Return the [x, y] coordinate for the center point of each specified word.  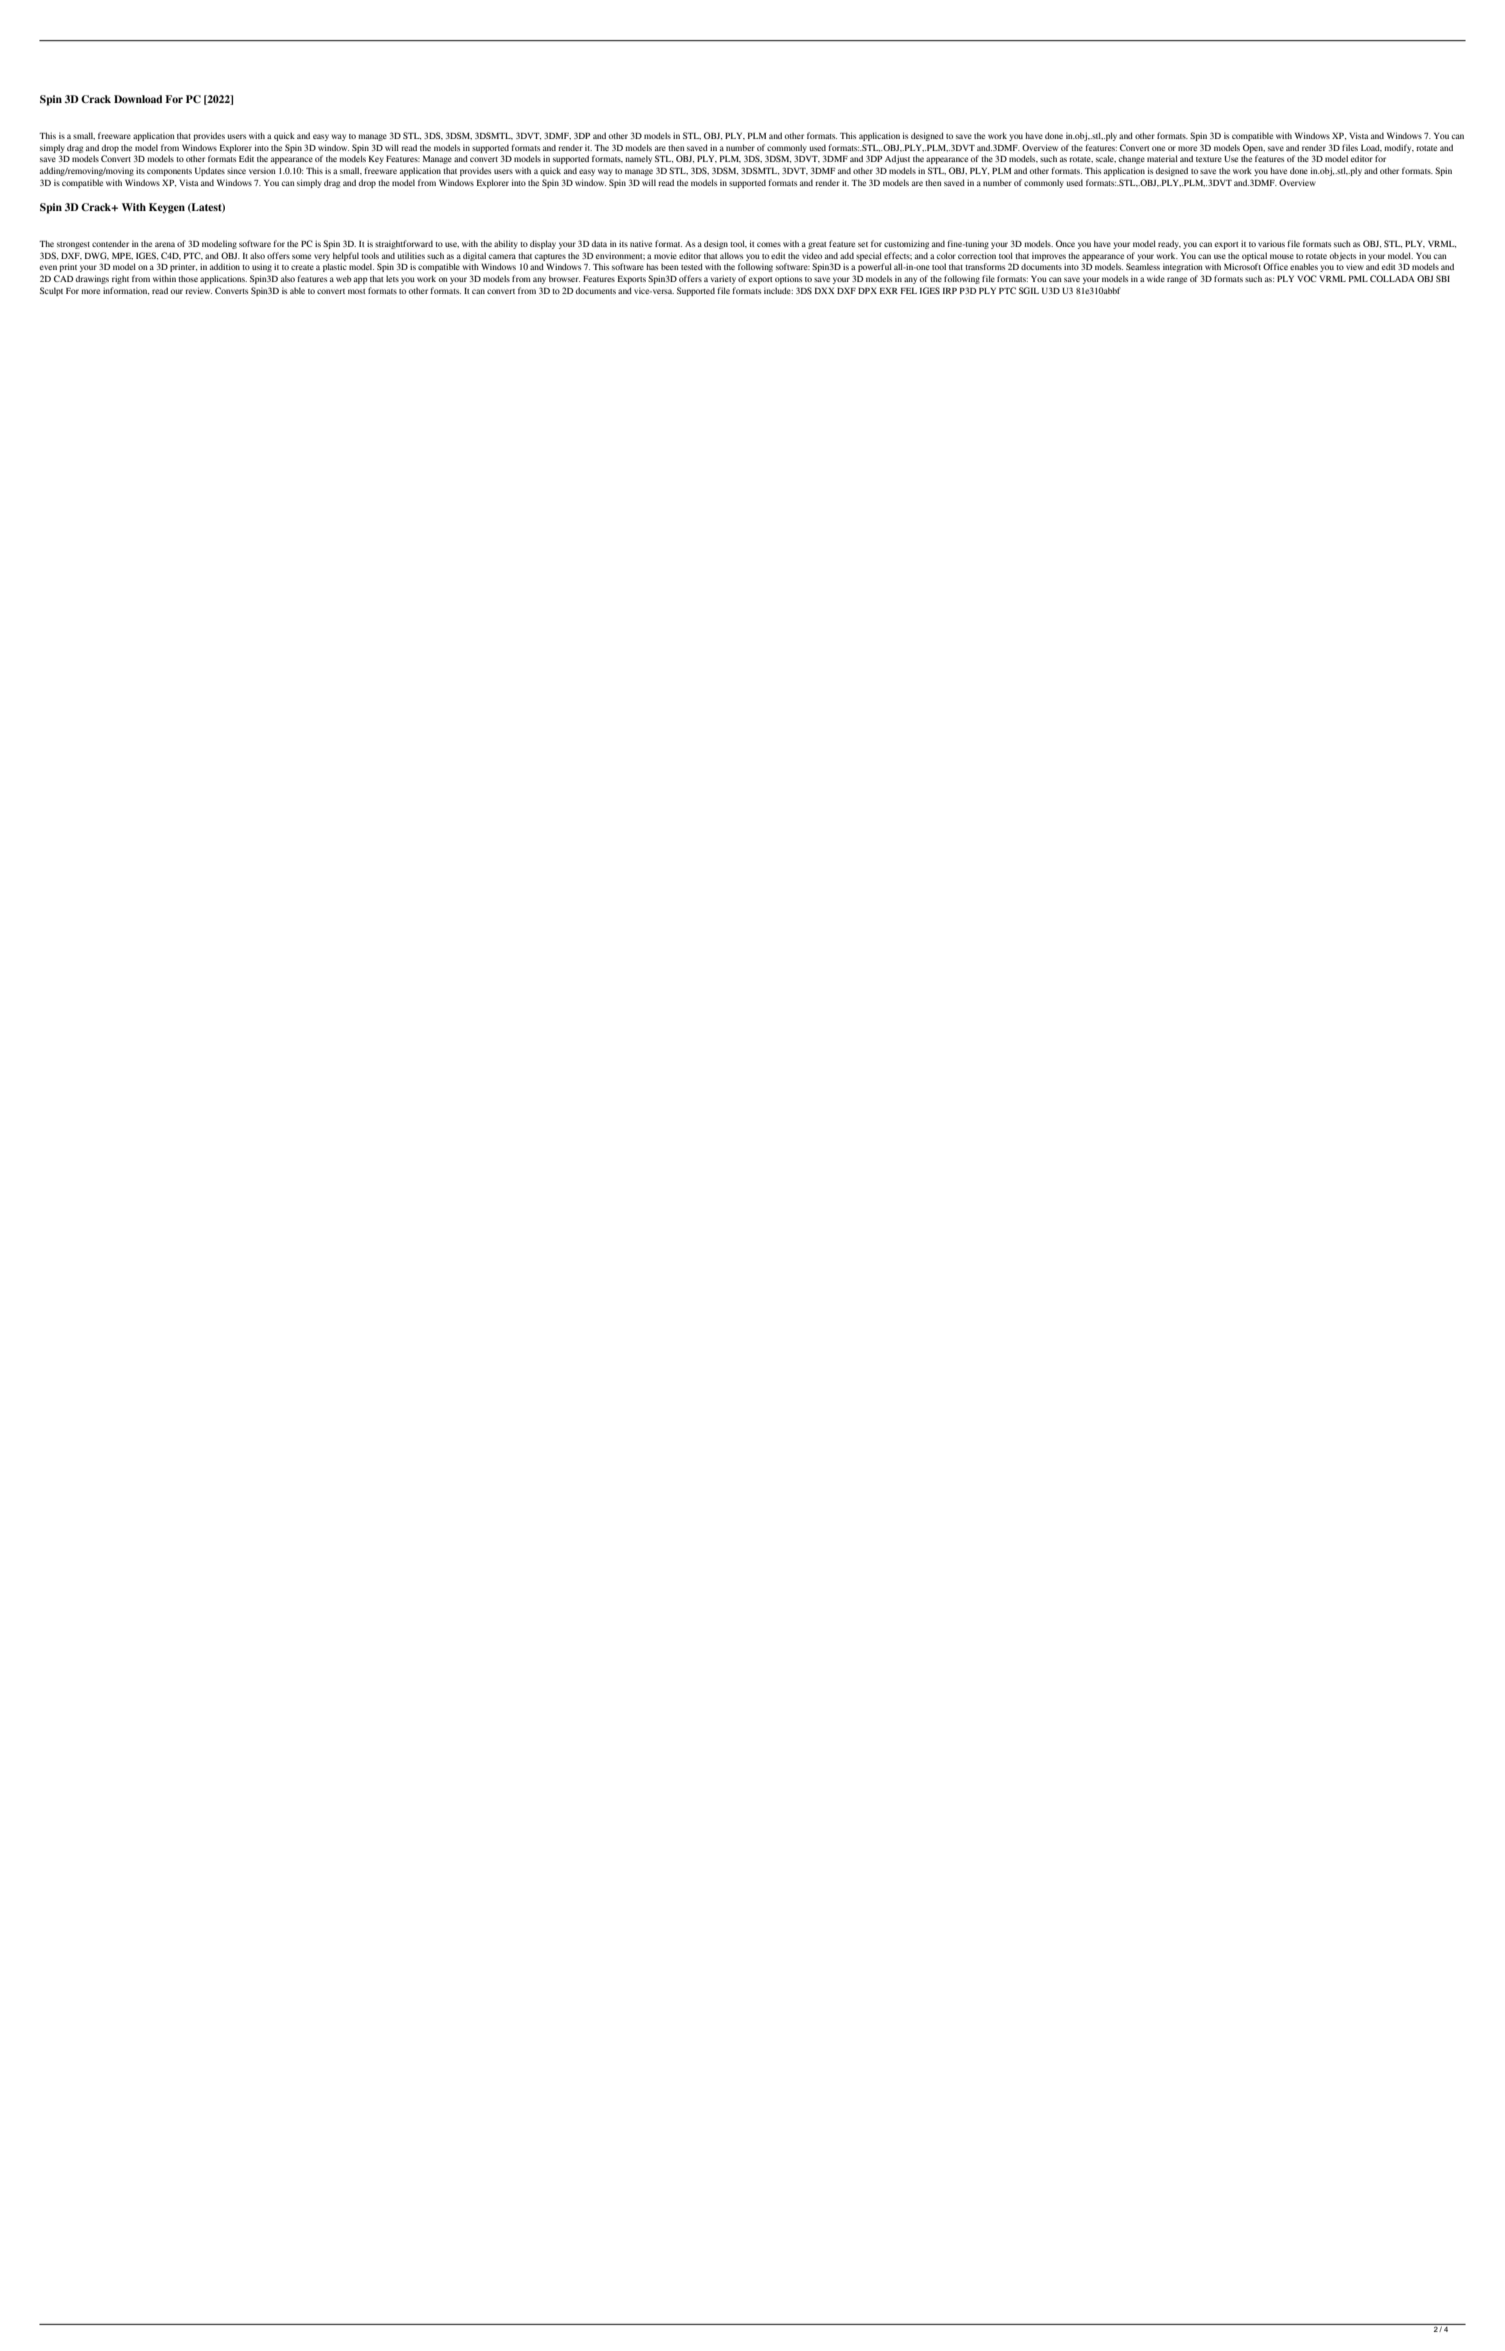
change [1132, 159]
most [357, 291]
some [301, 256]
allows [731, 255]
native [641, 243]
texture [1209, 159]
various [1271, 243]
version [262, 170]
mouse [1282, 256]
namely [638, 159]
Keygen [167, 208]
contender [110, 243]
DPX [867, 291]
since [236, 170]
